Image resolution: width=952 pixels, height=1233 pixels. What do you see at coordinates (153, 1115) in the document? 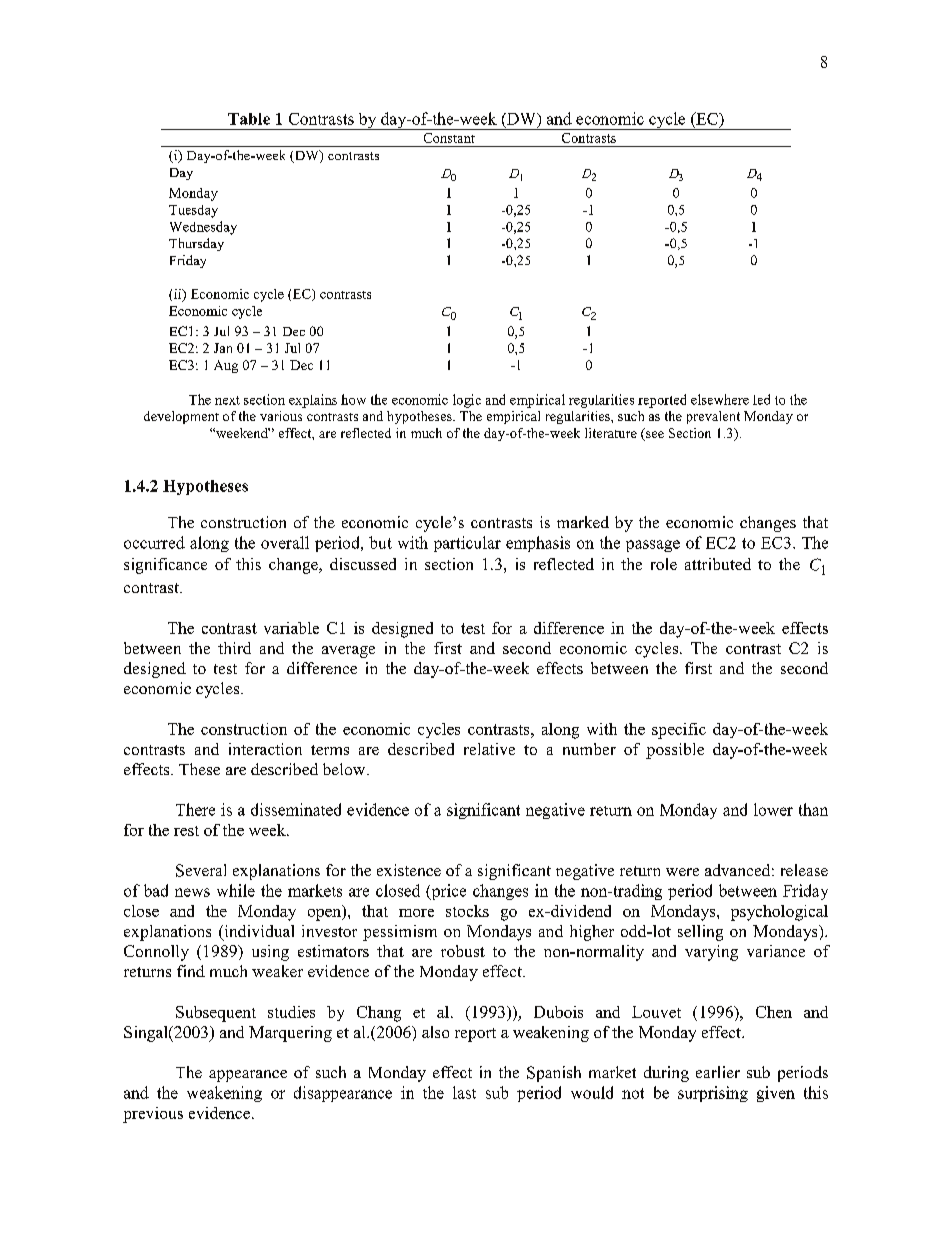
I see `previous` at bounding box center [153, 1115].
